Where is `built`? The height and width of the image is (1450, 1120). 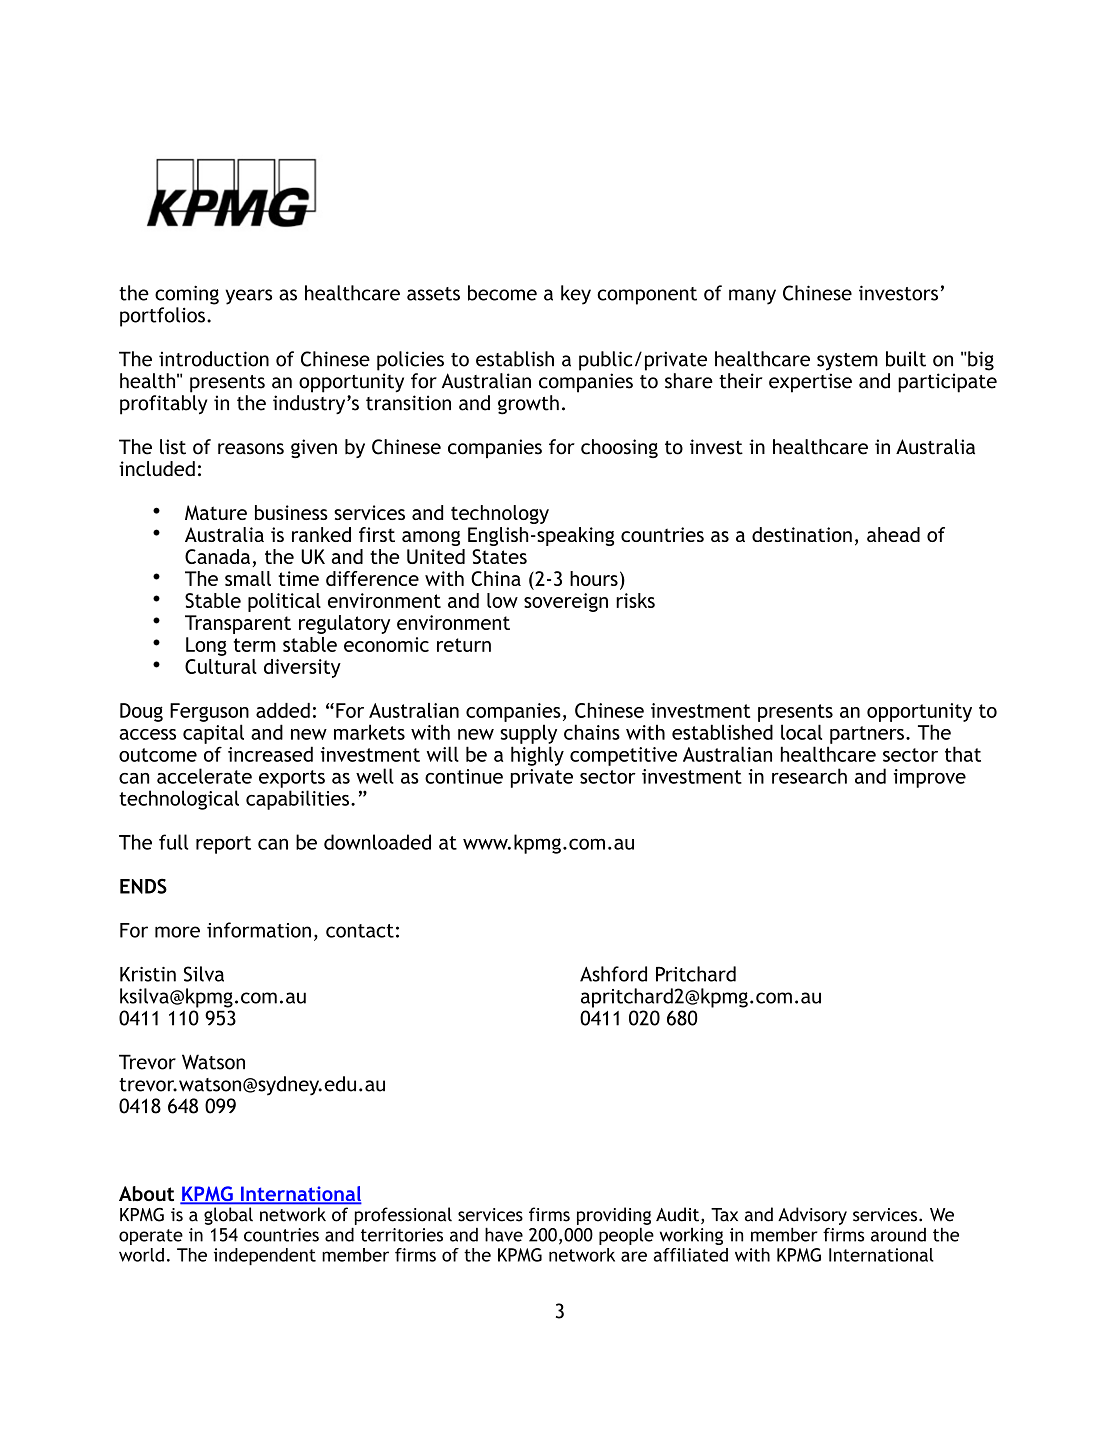 built is located at coordinates (906, 359).
